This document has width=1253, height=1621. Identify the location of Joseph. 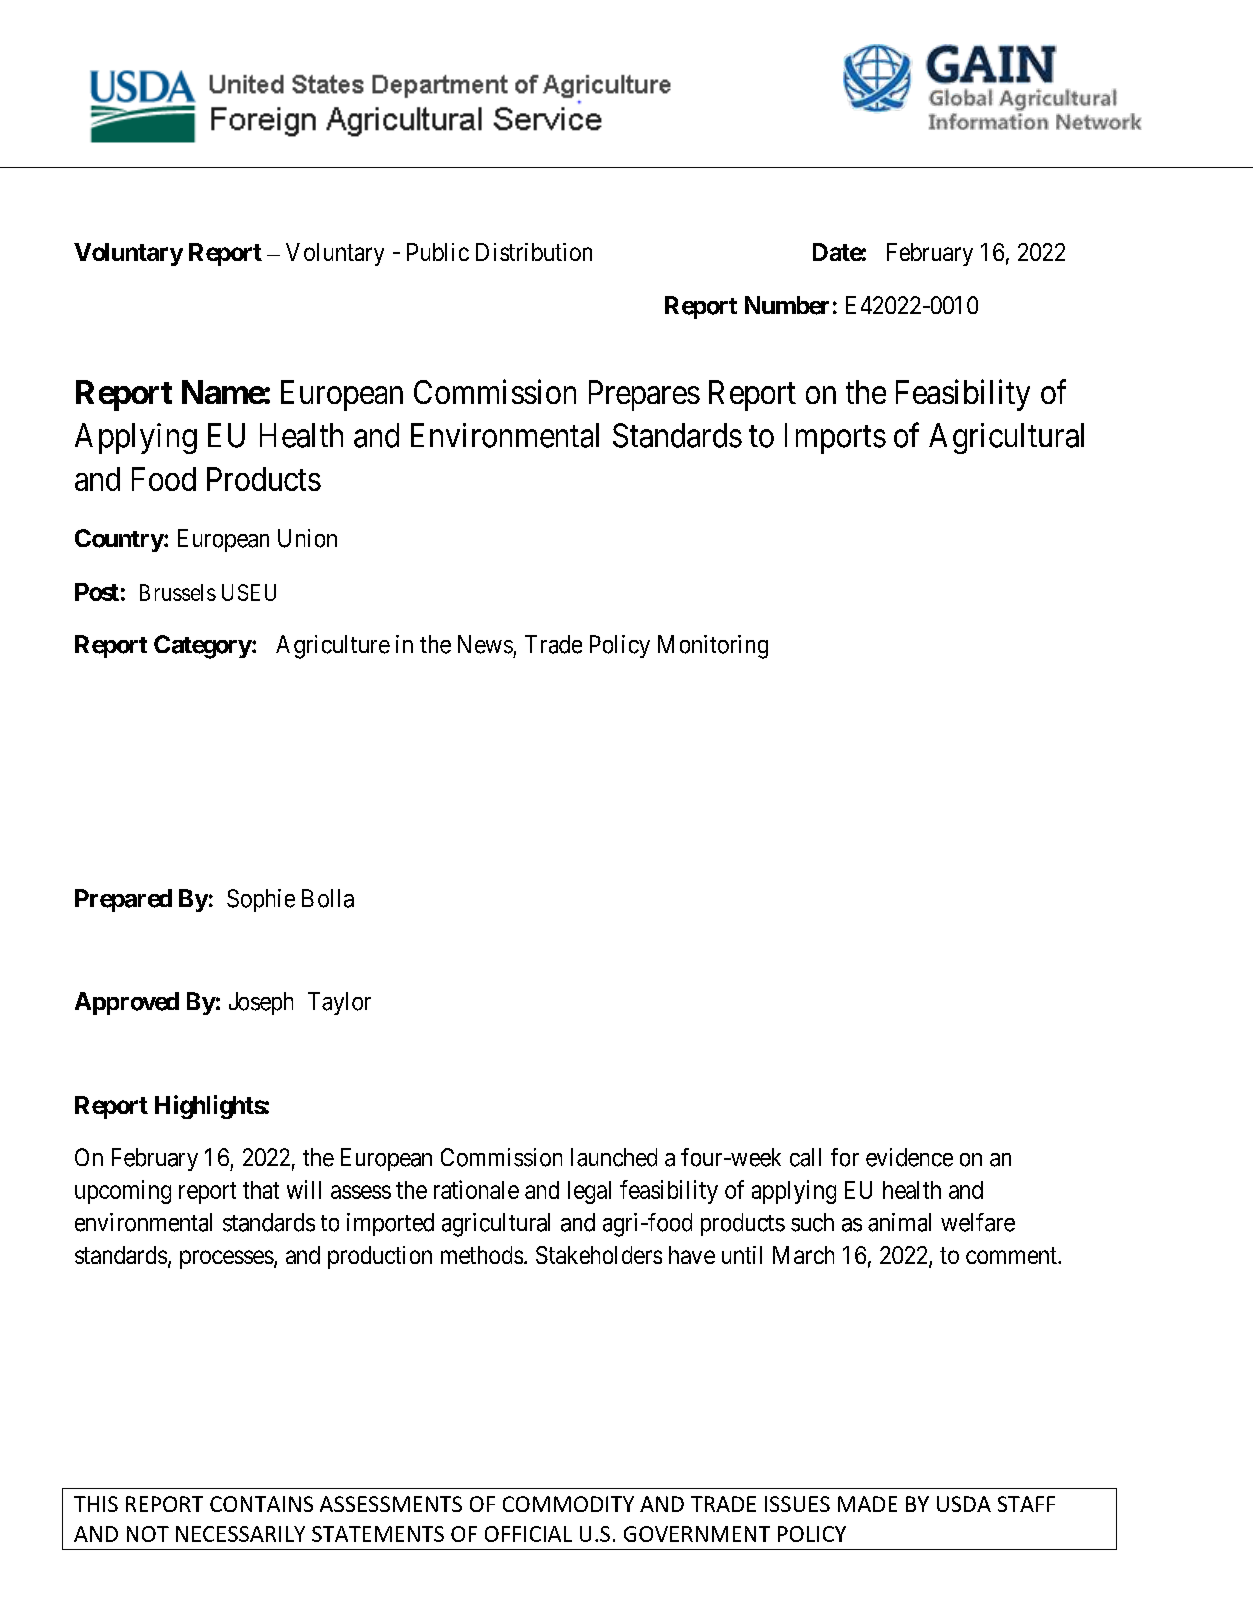
(261, 1003).
